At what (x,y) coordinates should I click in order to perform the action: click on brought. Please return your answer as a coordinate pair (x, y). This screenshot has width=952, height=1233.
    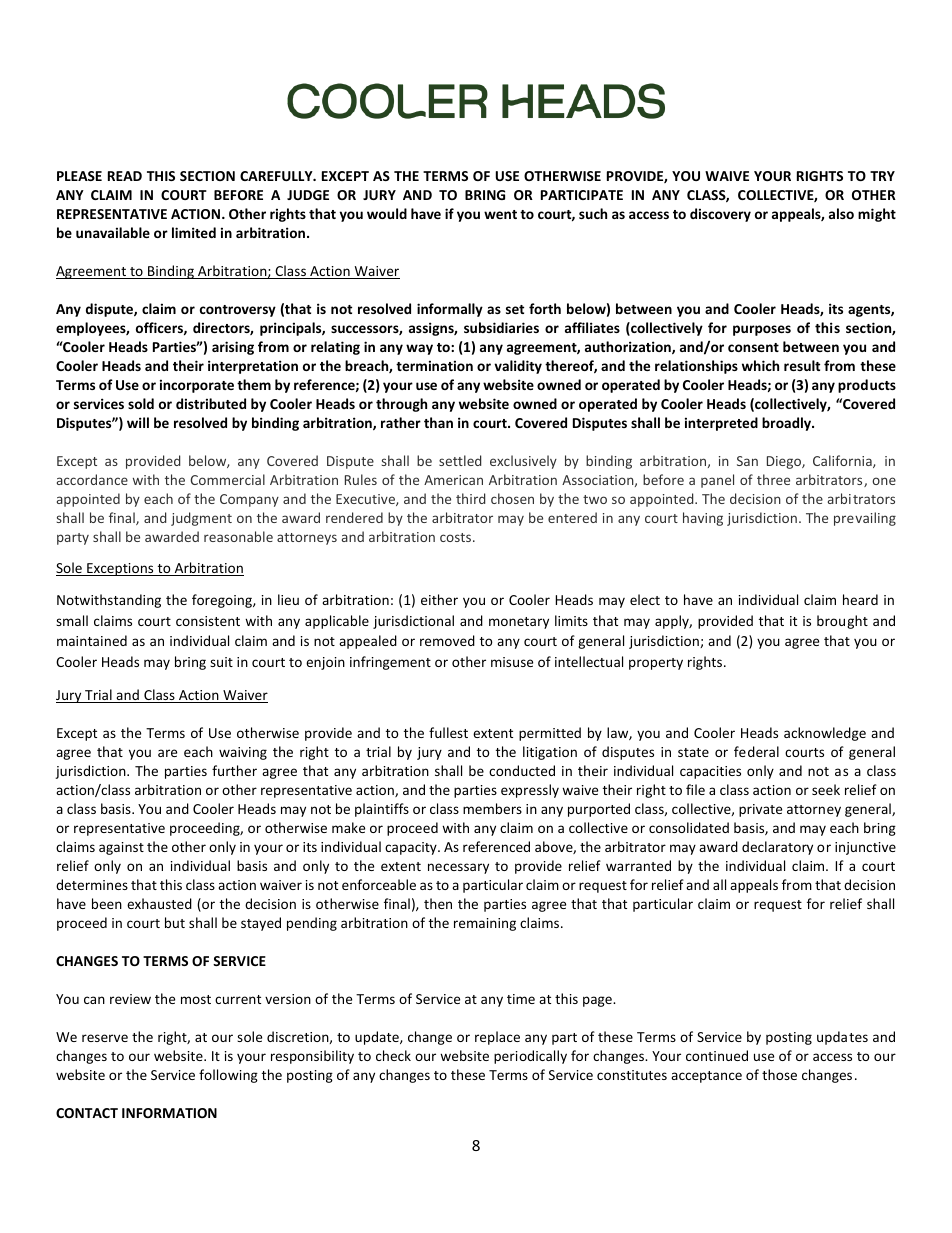
    Looking at the image, I should click on (842, 622).
